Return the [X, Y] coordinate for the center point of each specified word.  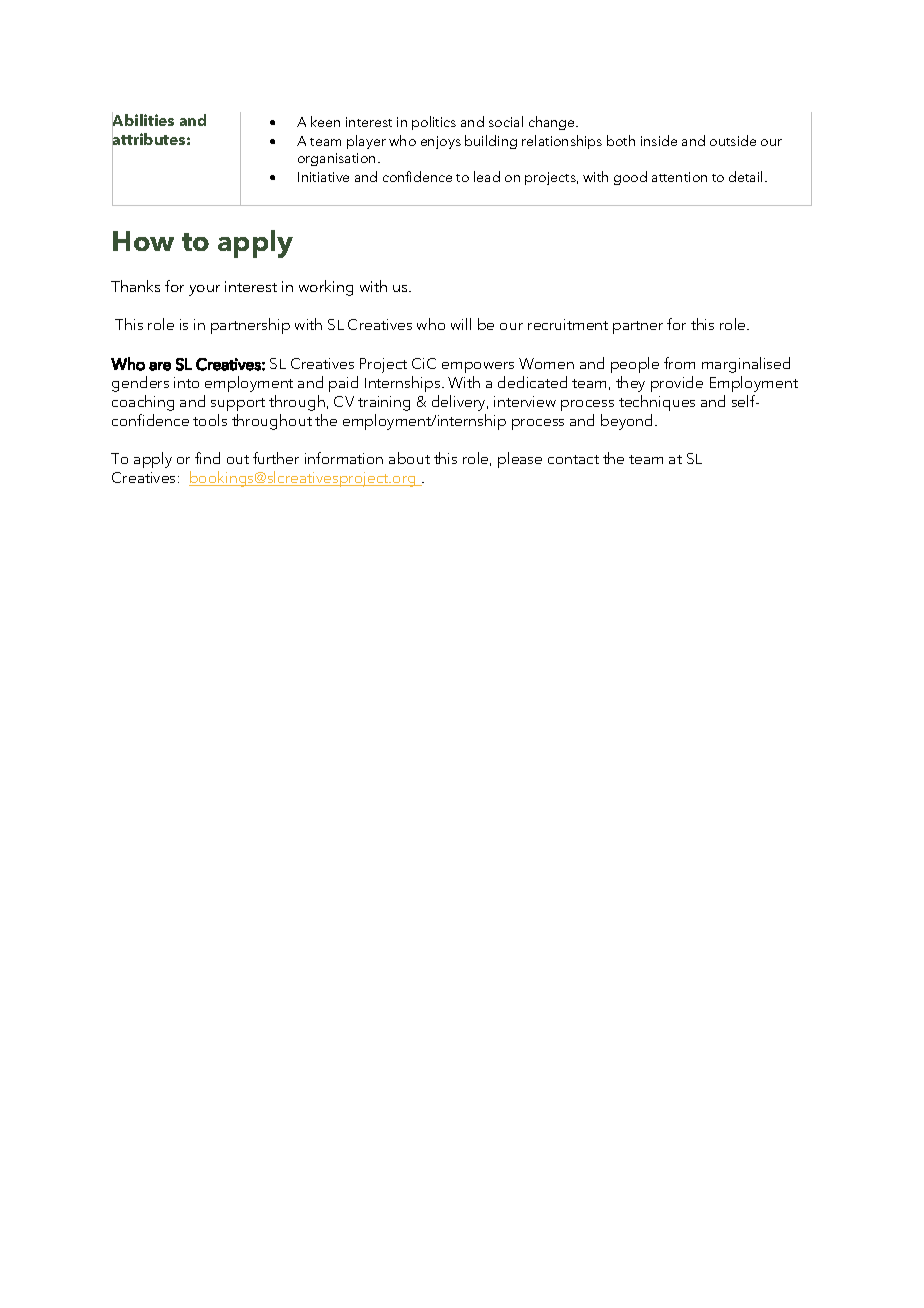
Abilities [143, 121]
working [326, 288]
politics [434, 123]
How [143, 241]
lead [487, 176]
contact [573, 459]
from [679, 363]
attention [679, 177]
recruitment [568, 324]
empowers [478, 367]
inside [659, 140]
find [207, 458]
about [409, 458]
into [186, 382]
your [204, 290]
